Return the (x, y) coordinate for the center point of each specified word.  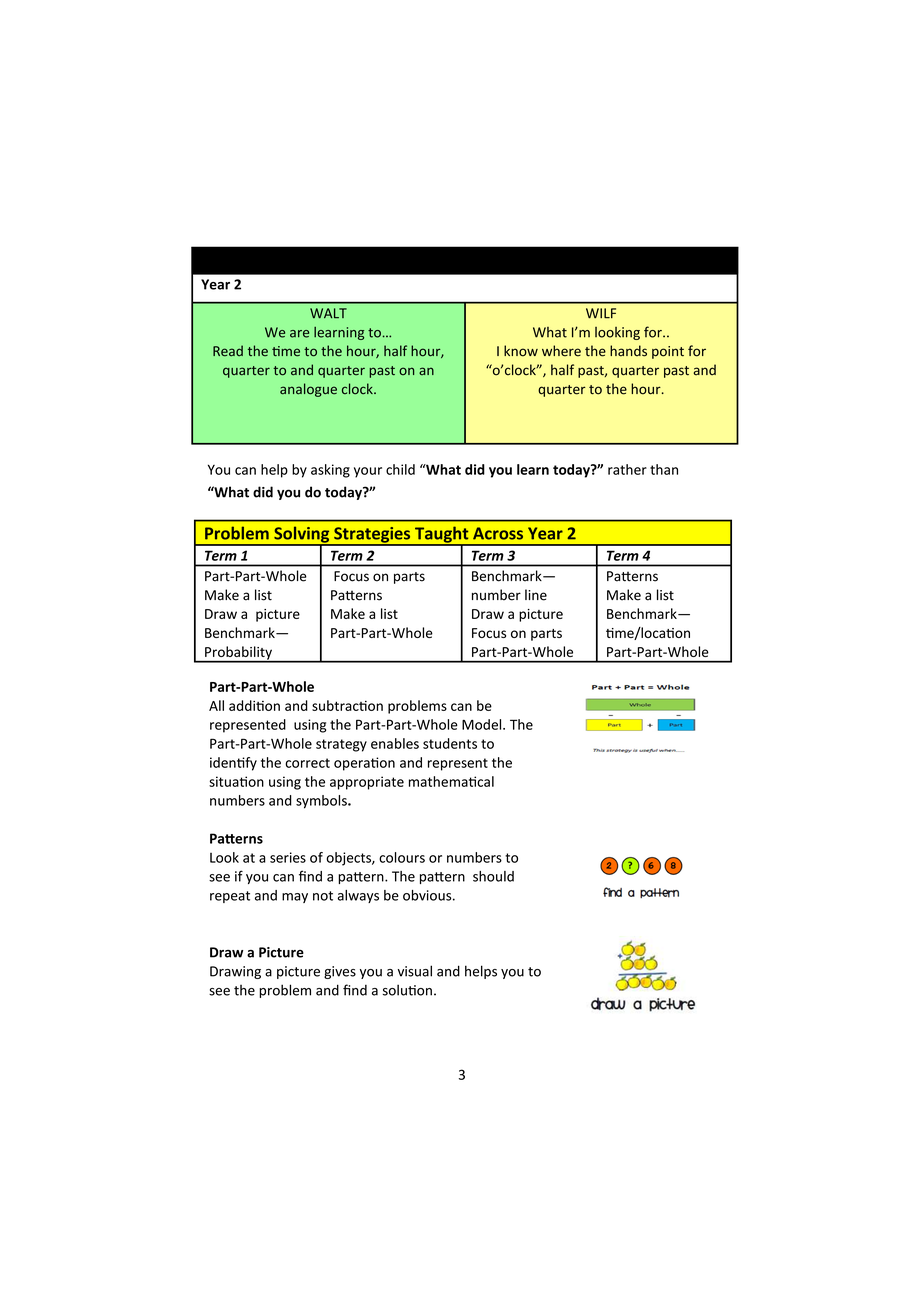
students (450, 743)
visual (415, 971)
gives (340, 972)
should (493, 876)
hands (628, 351)
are (299, 334)
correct (307, 763)
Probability (238, 654)
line (536, 595)
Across (498, 533)
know (521, 351)
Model (483, 724)
